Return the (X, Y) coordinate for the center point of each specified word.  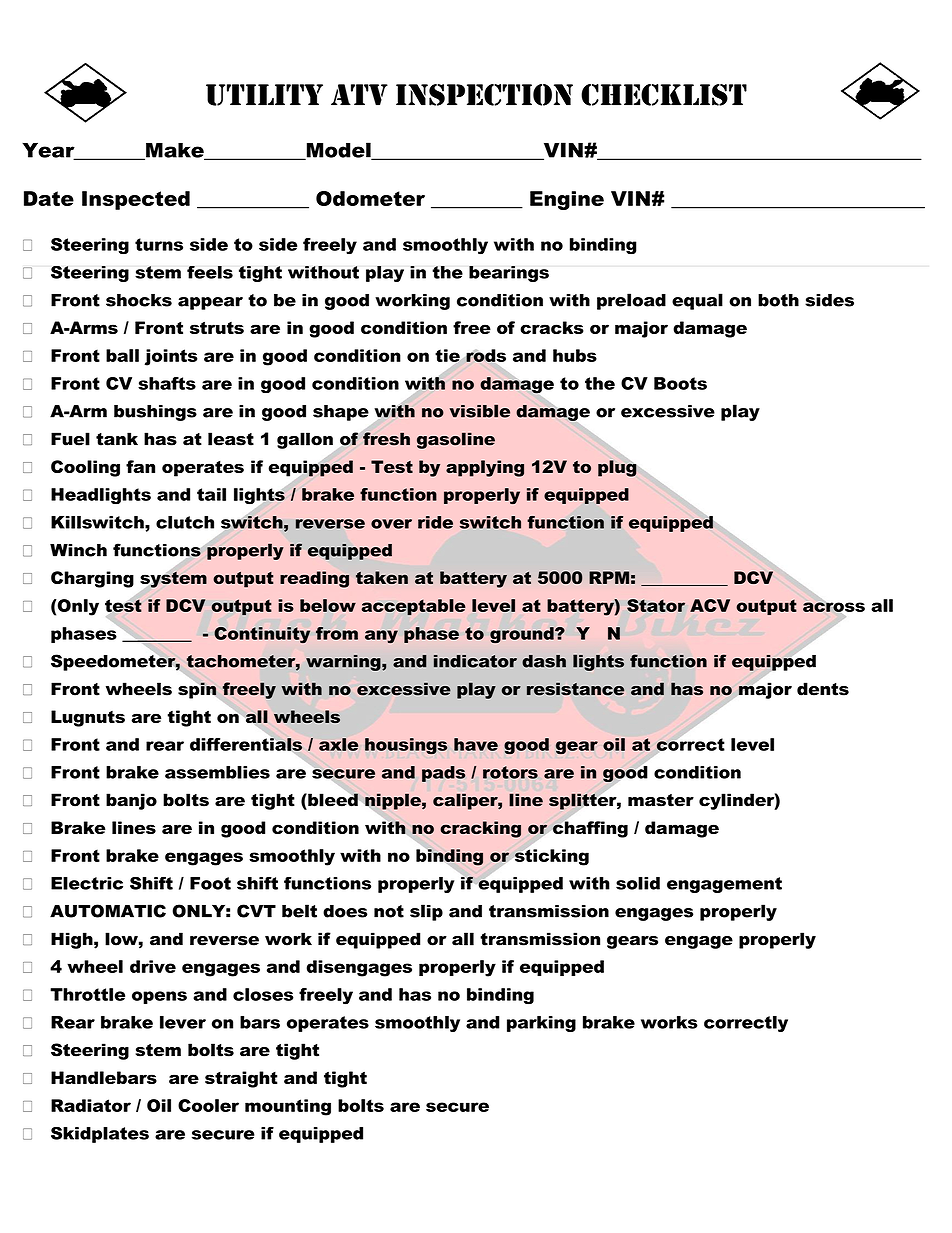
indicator (475, 661)
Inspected (136, 200)
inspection (484, 95)
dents (823, 689)
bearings (509, 274)
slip (426, 912)
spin (198, 689)
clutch (185, 522)
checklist (664, 95)
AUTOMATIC (108, 911)
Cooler (208, 1105)
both (778, 300)
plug (617, 468)
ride (435, 522)
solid (638, 883)
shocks (139, 300)
